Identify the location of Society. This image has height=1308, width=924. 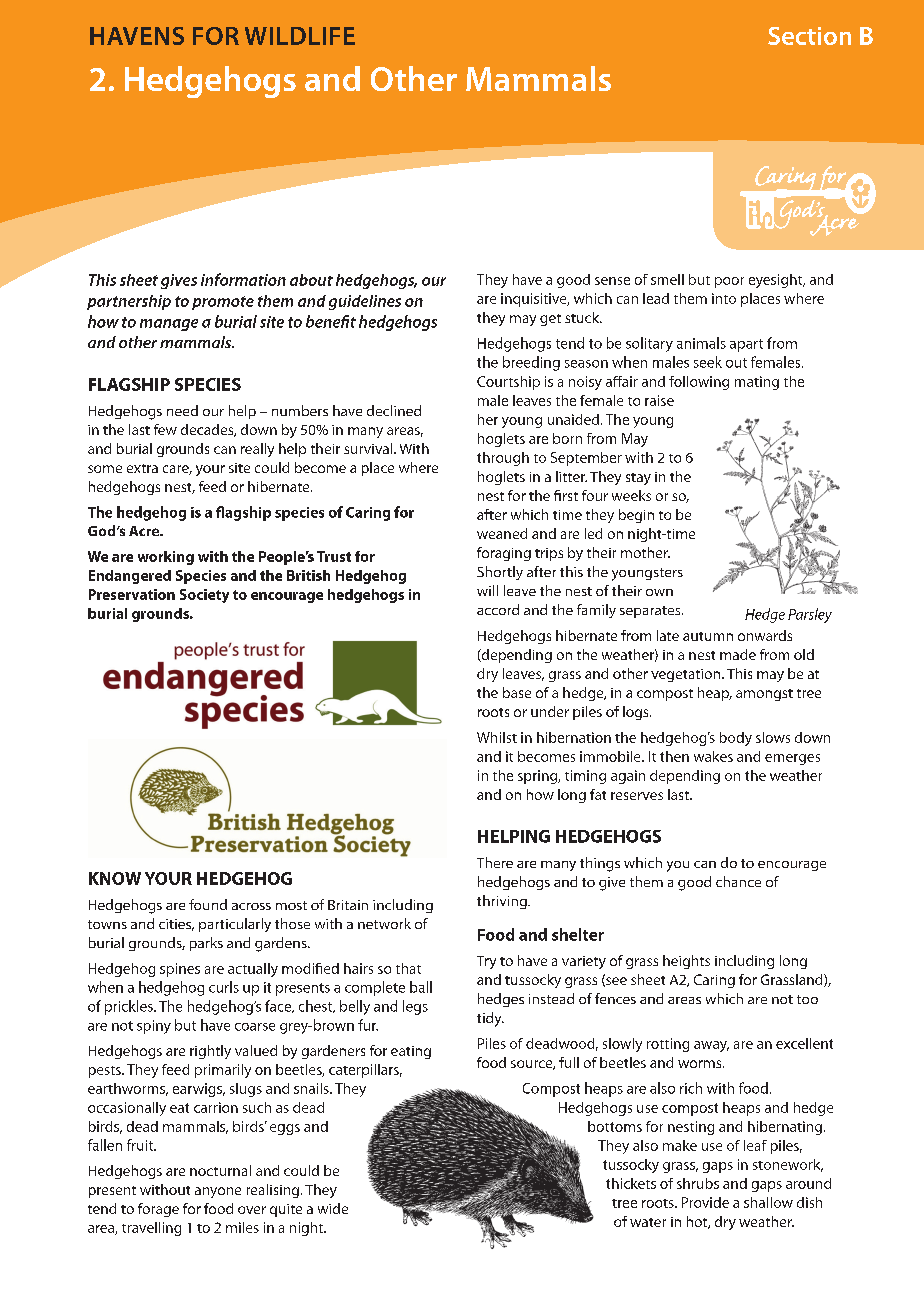
(204, 596).
